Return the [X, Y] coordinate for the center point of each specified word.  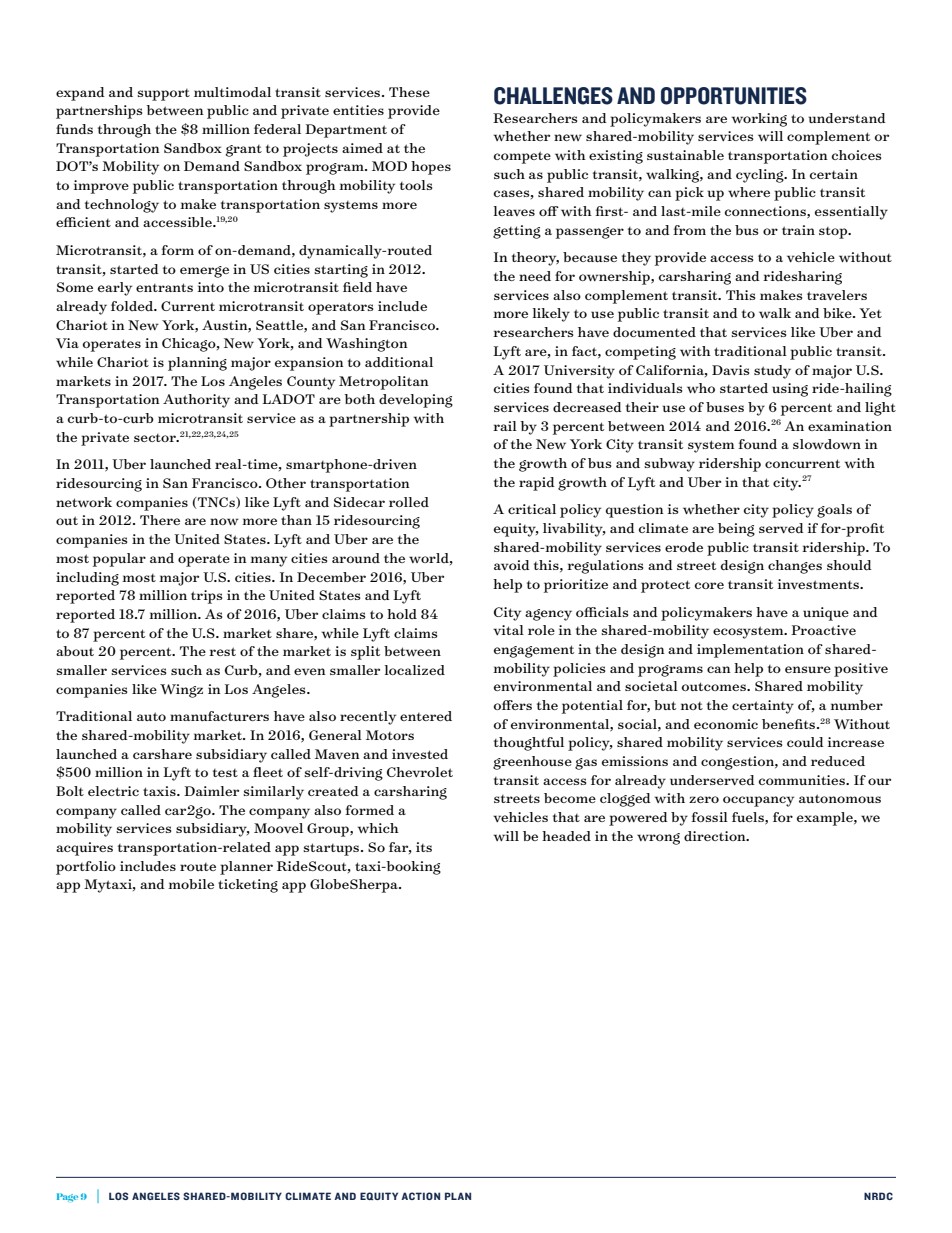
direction [716, 836]
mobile [191, 884]
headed [566, 836]
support [163, 95]
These [409, 92]
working [759, 120]
